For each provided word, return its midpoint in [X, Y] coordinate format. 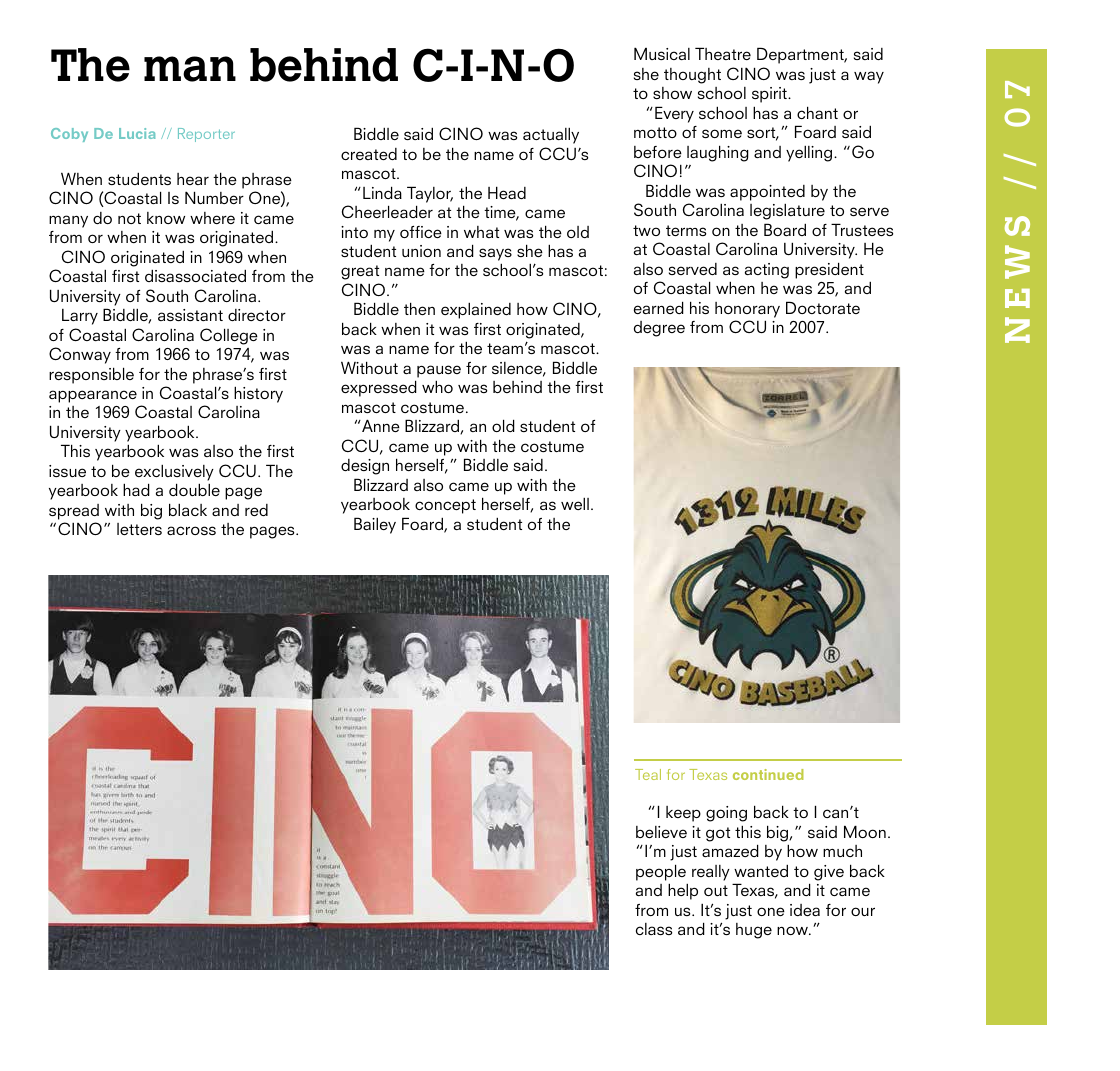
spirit [770, 95]
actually [551, 136]
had [136, 489]
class [654, 929]
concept [445, 506]
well [575, 504]
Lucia [137, 133]
